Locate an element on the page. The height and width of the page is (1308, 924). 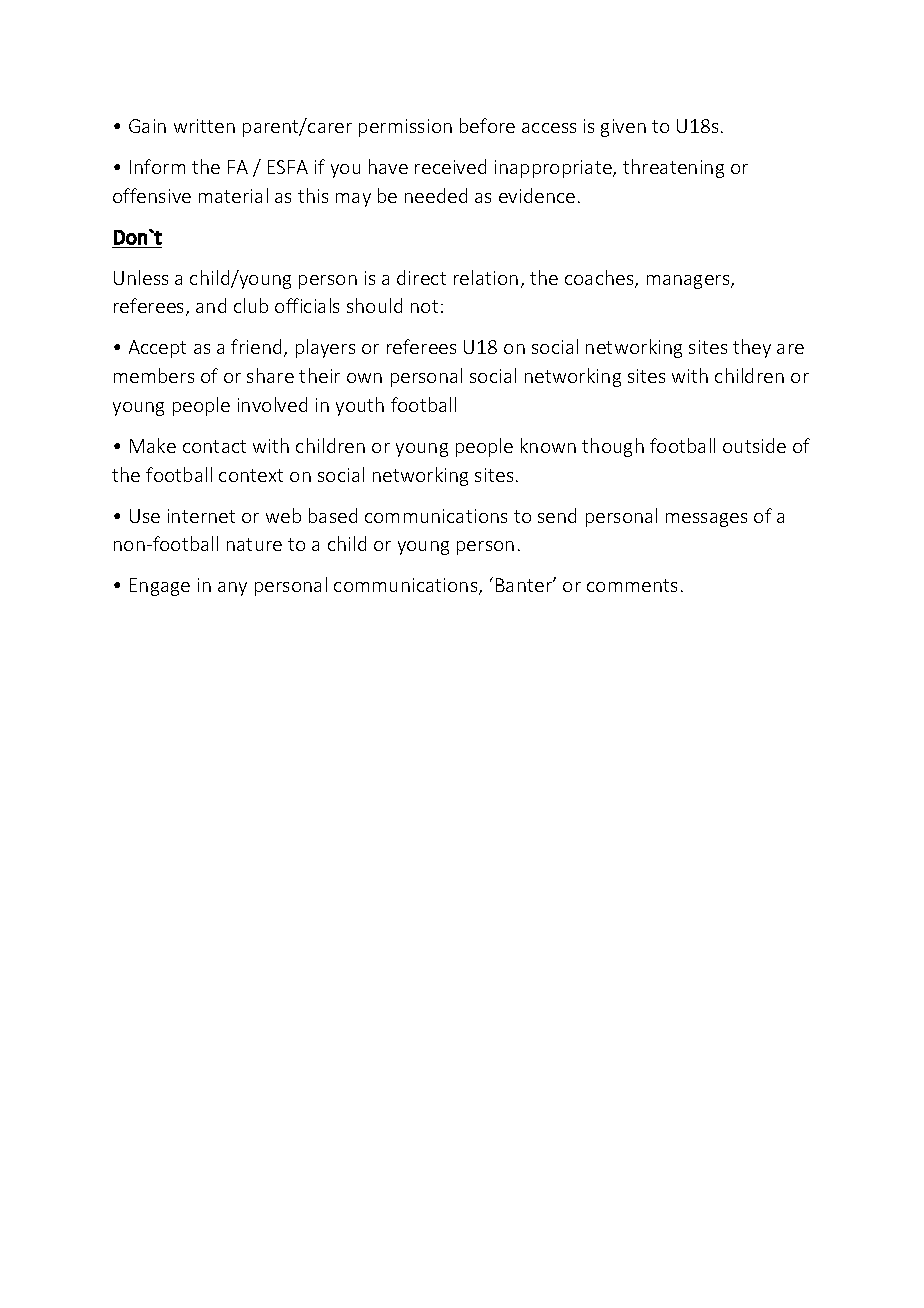
written is located at coordinates (204, 126).
